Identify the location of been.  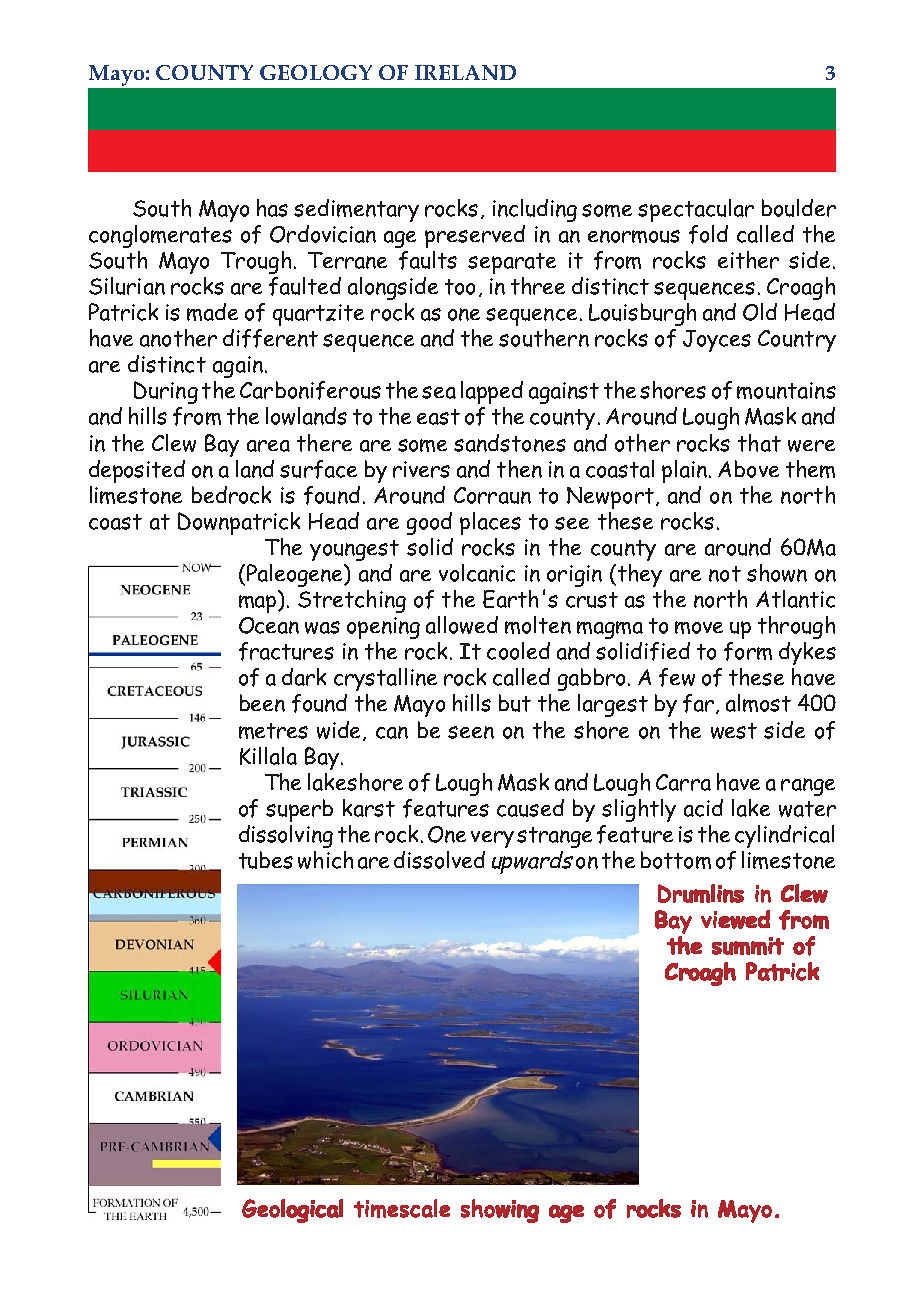
(262, 703).
